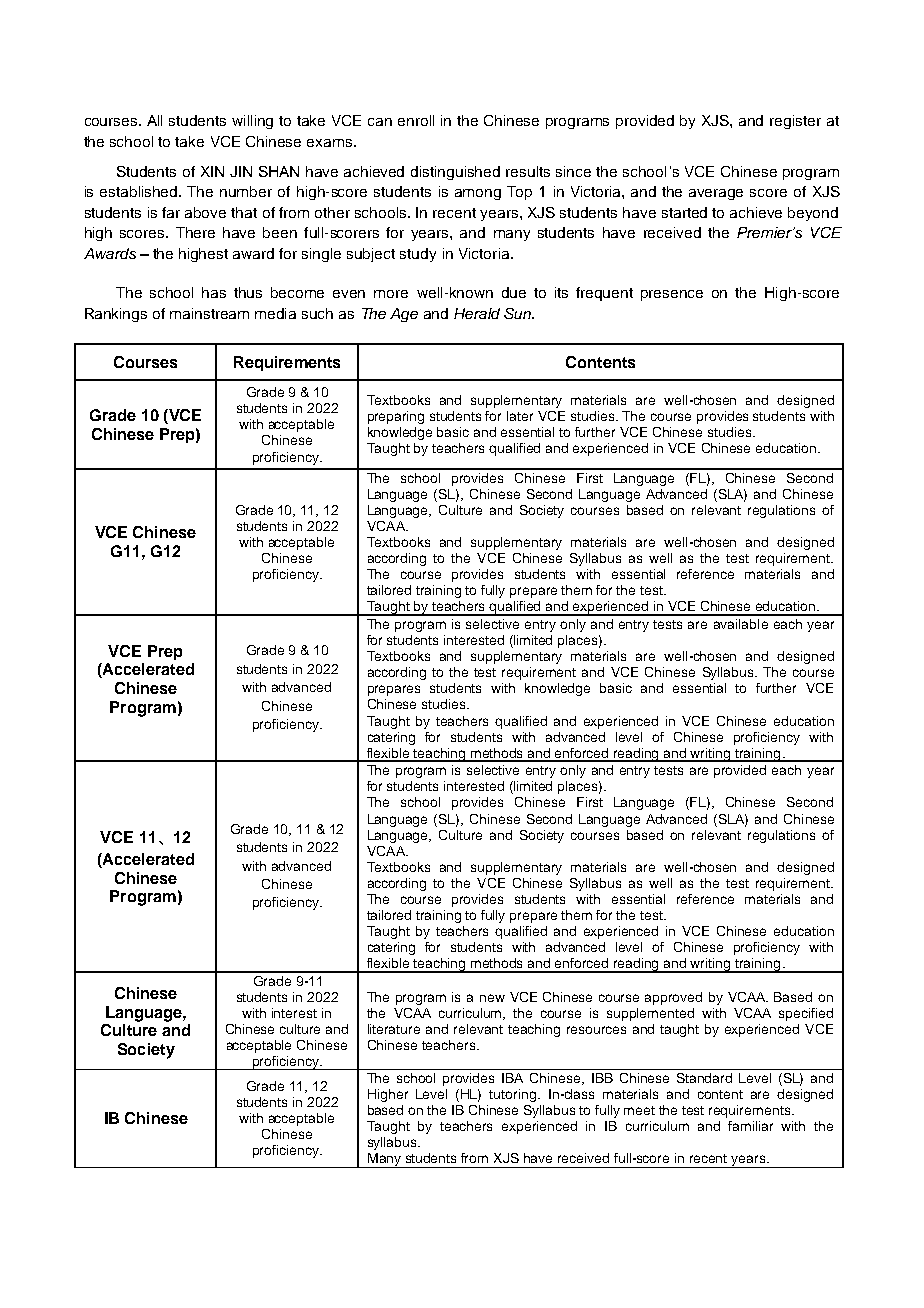  What do you see at coordinates (716, 194) in the document?
I see `average` at bounding box center [716, 194].
